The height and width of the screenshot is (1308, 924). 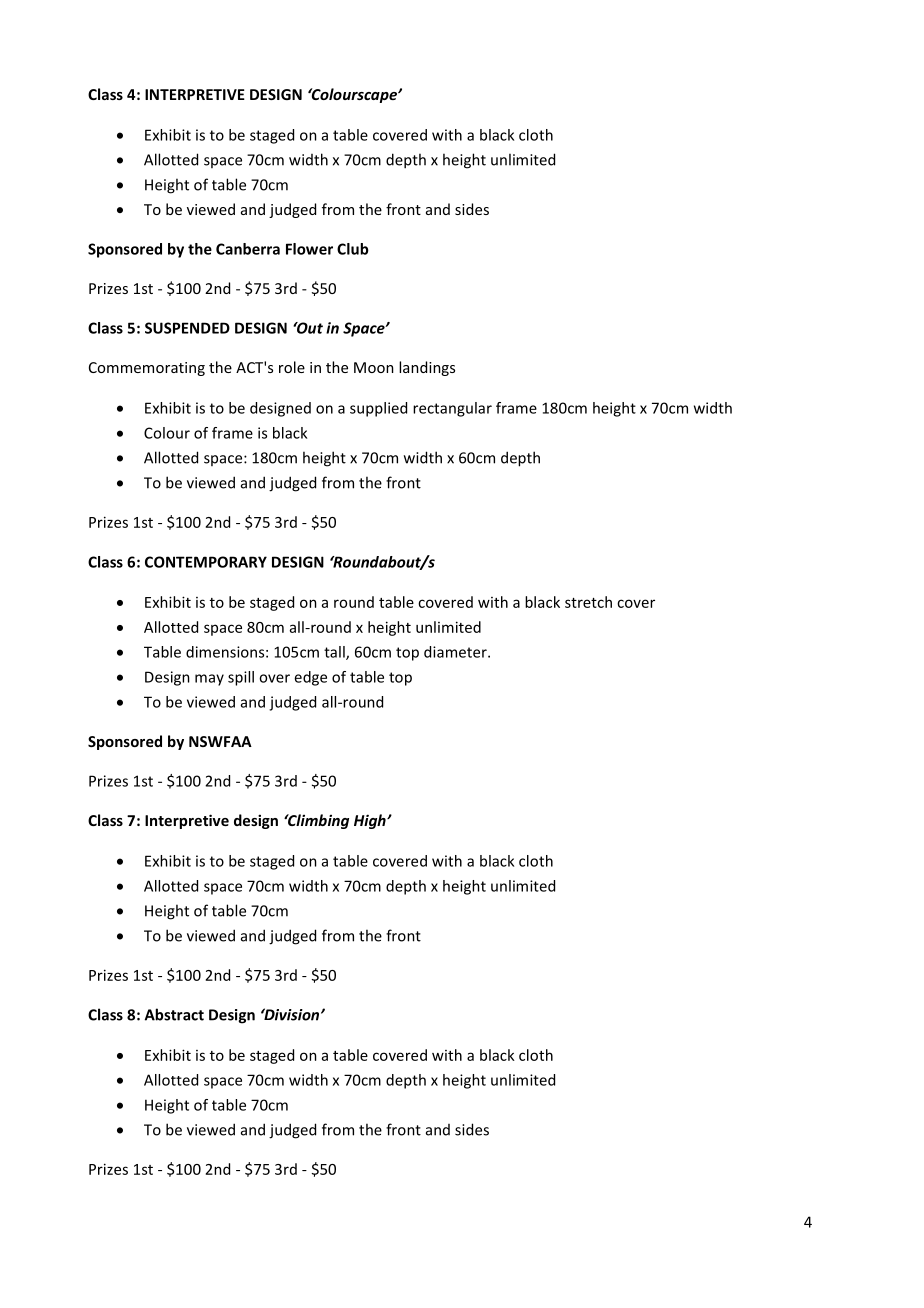 I want to click on landings, so click(x=427, y=368).
